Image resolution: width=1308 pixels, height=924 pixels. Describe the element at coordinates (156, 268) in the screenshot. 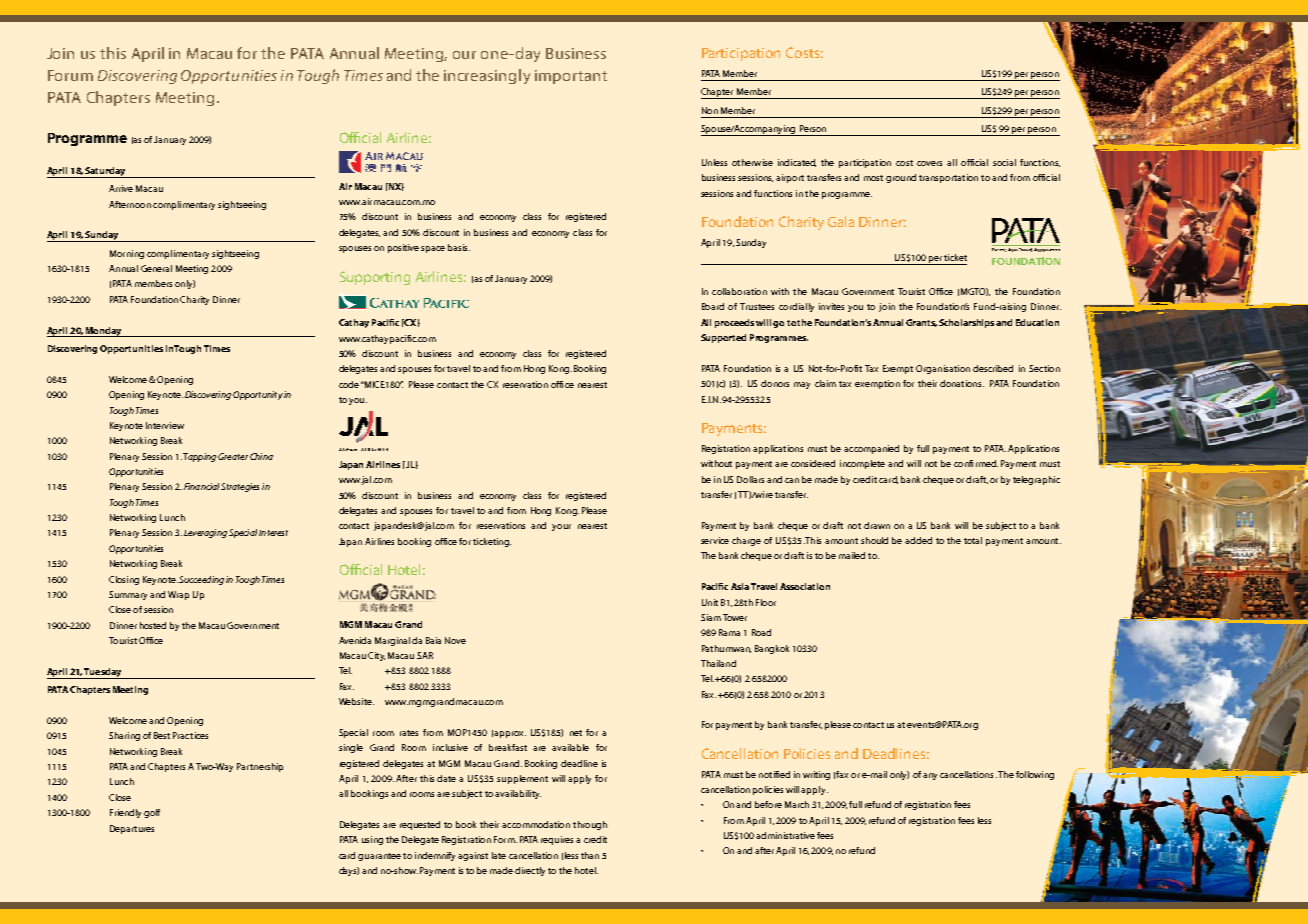

I see `General` at that location.
